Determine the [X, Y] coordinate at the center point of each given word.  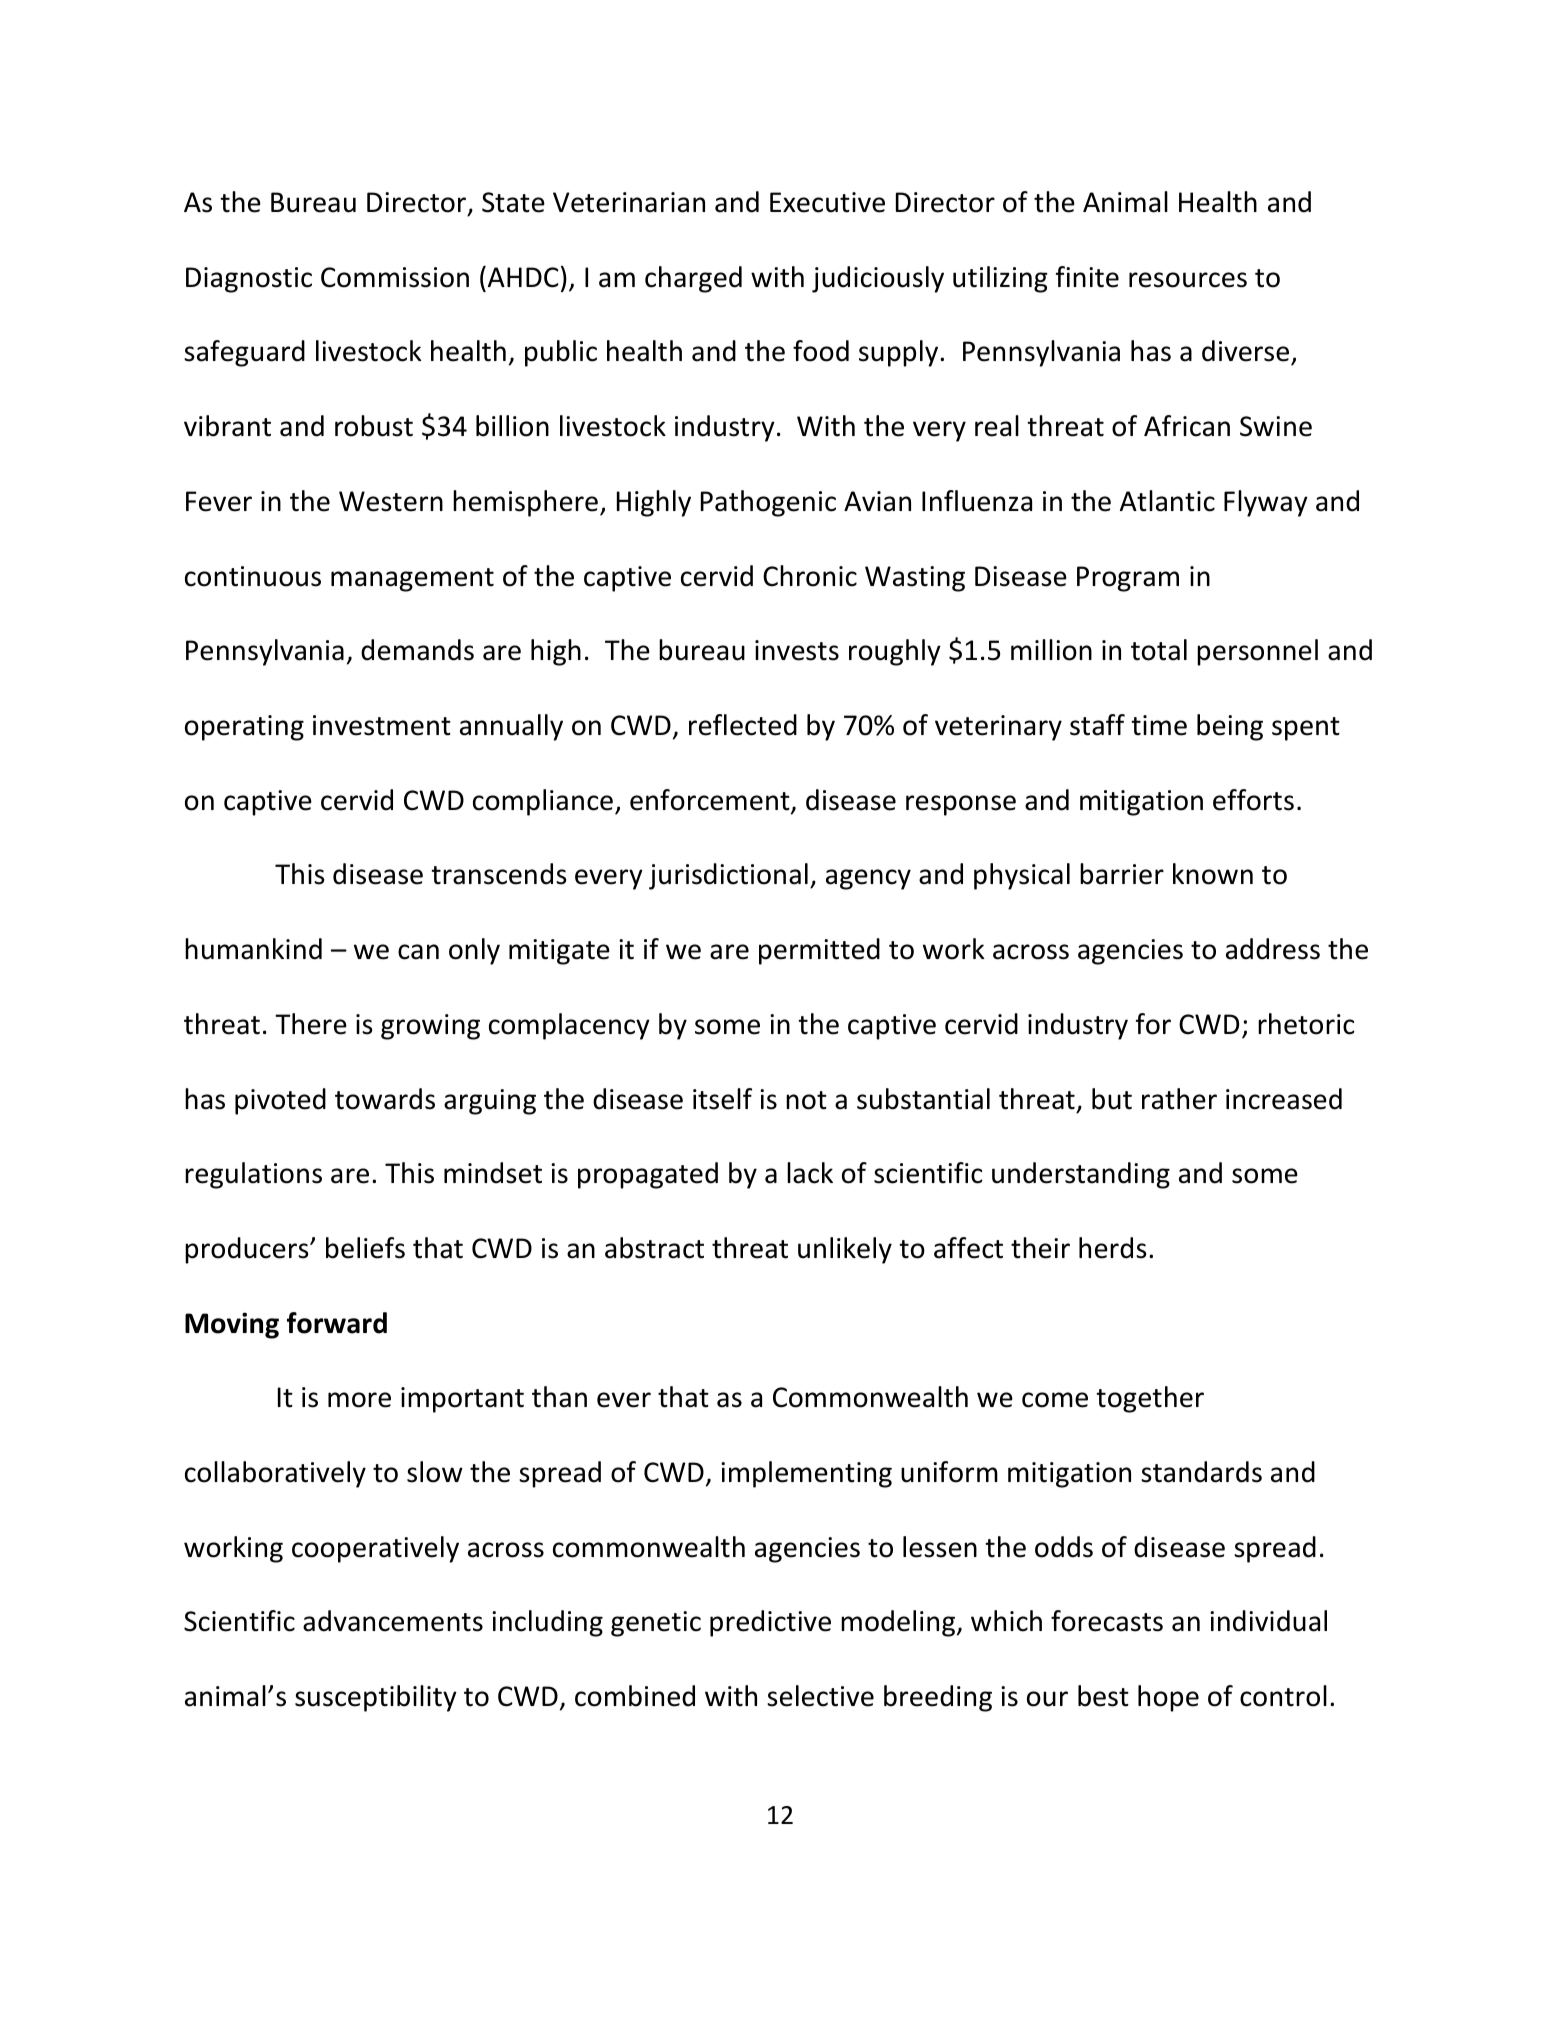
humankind [253, 949]
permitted [819, 951]
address [1273, 949]
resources [1188, 280]
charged [693, 279]
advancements [393, 1621]
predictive [770, 1623]
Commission [395, 277]
